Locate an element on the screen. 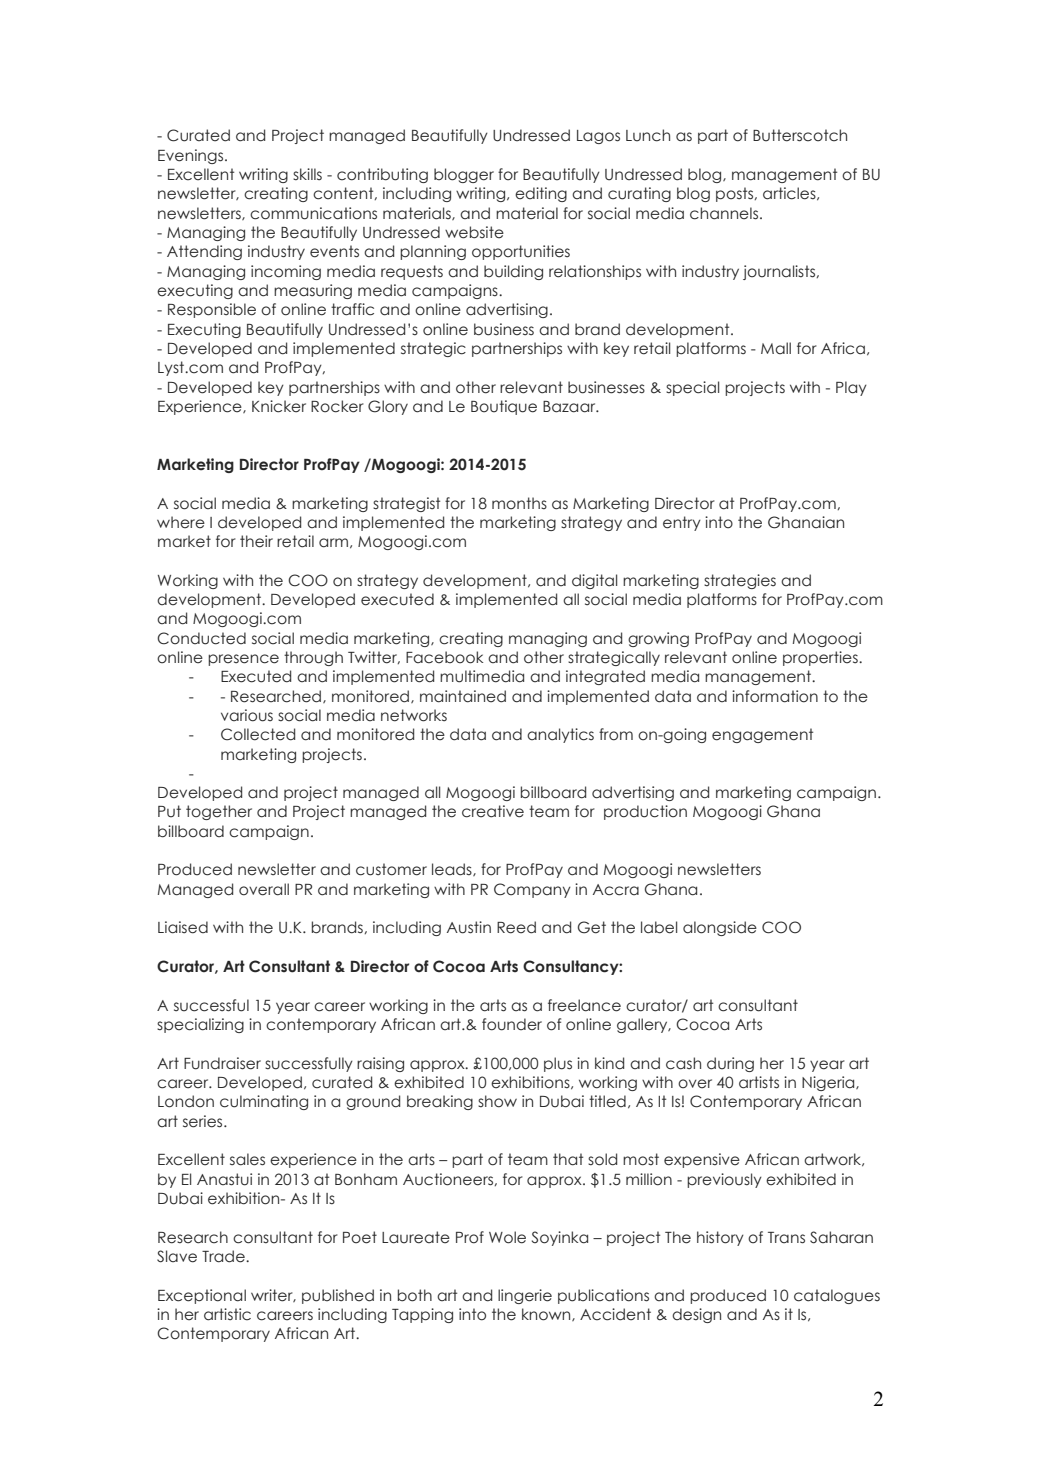 The image size is (1042, 1474). creative is located at coordinates (493, 811).
